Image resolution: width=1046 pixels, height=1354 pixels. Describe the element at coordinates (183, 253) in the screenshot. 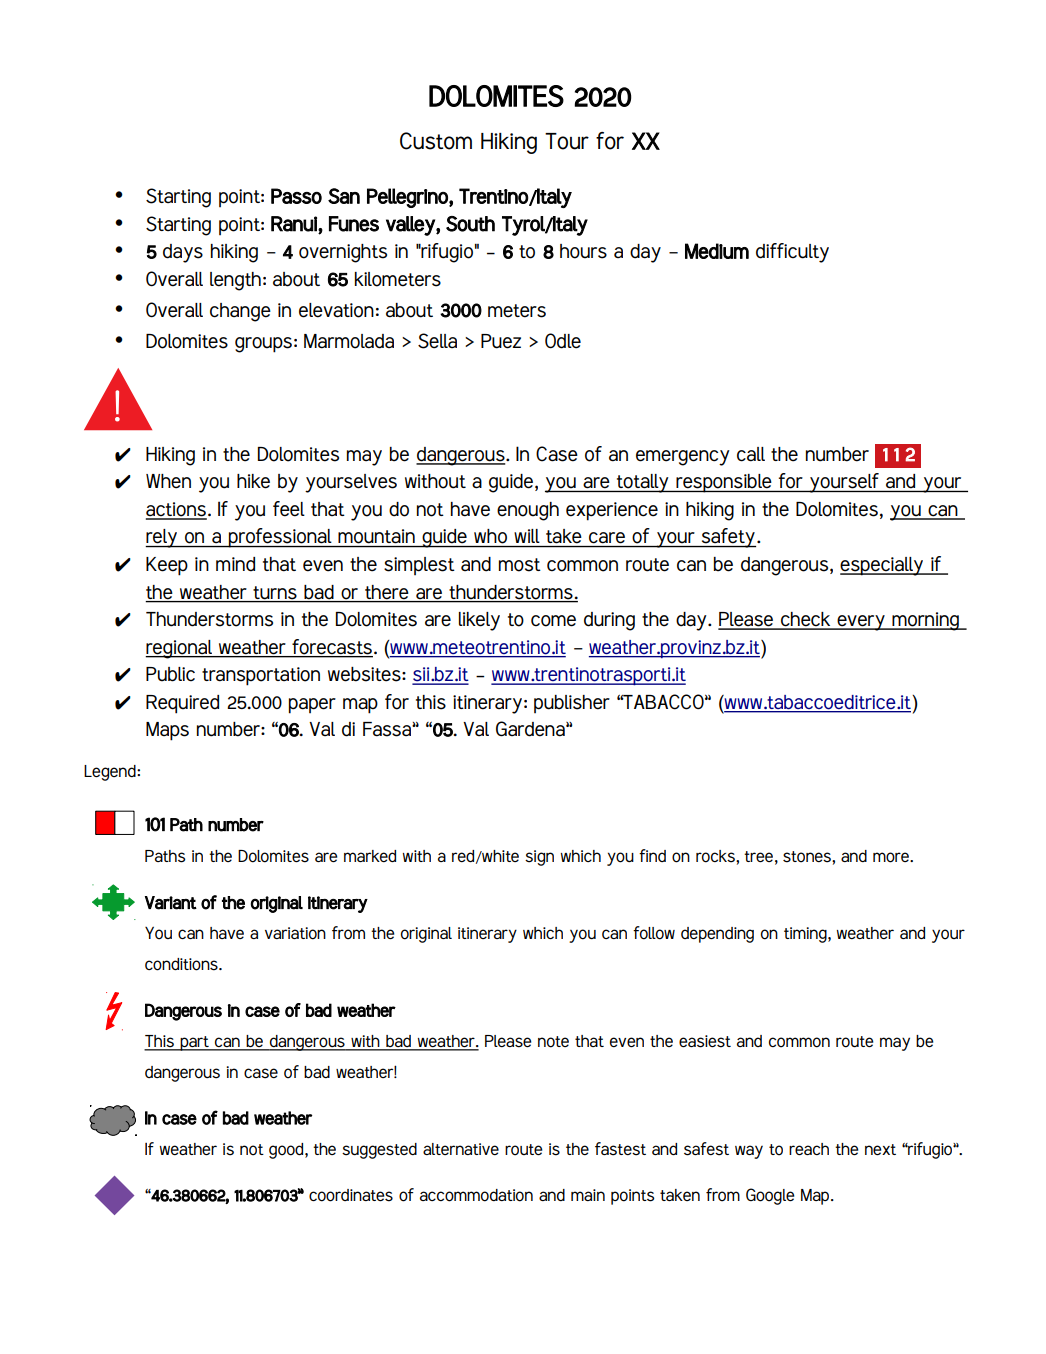

I see `days` at that location.
